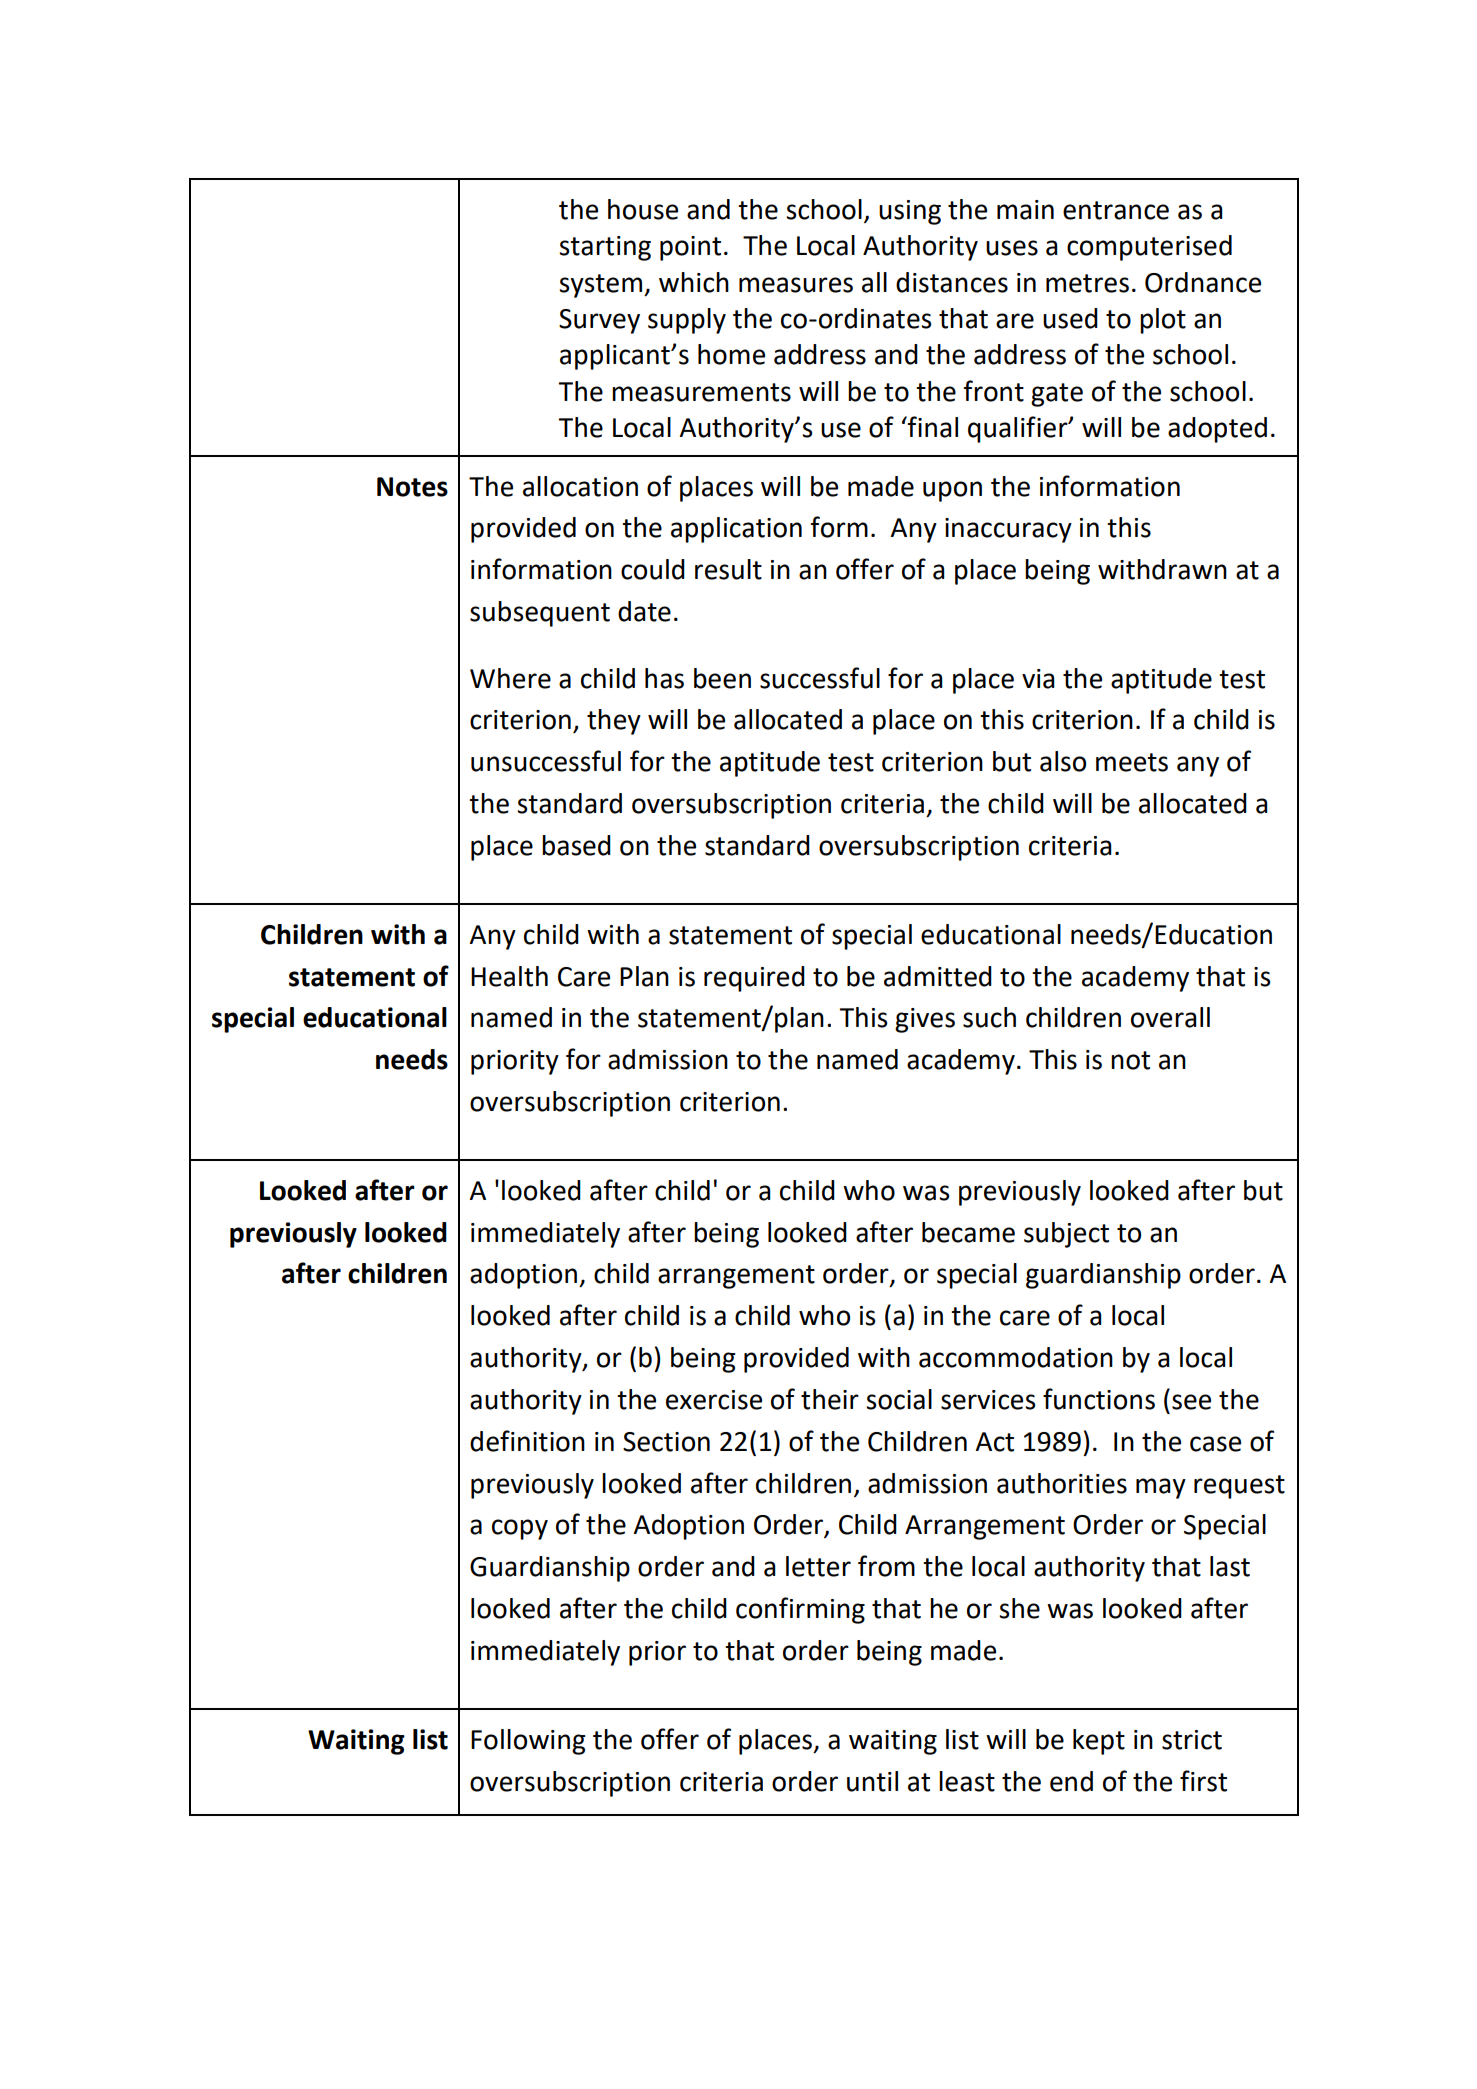  I want to click on Health, so click(509, 976).
